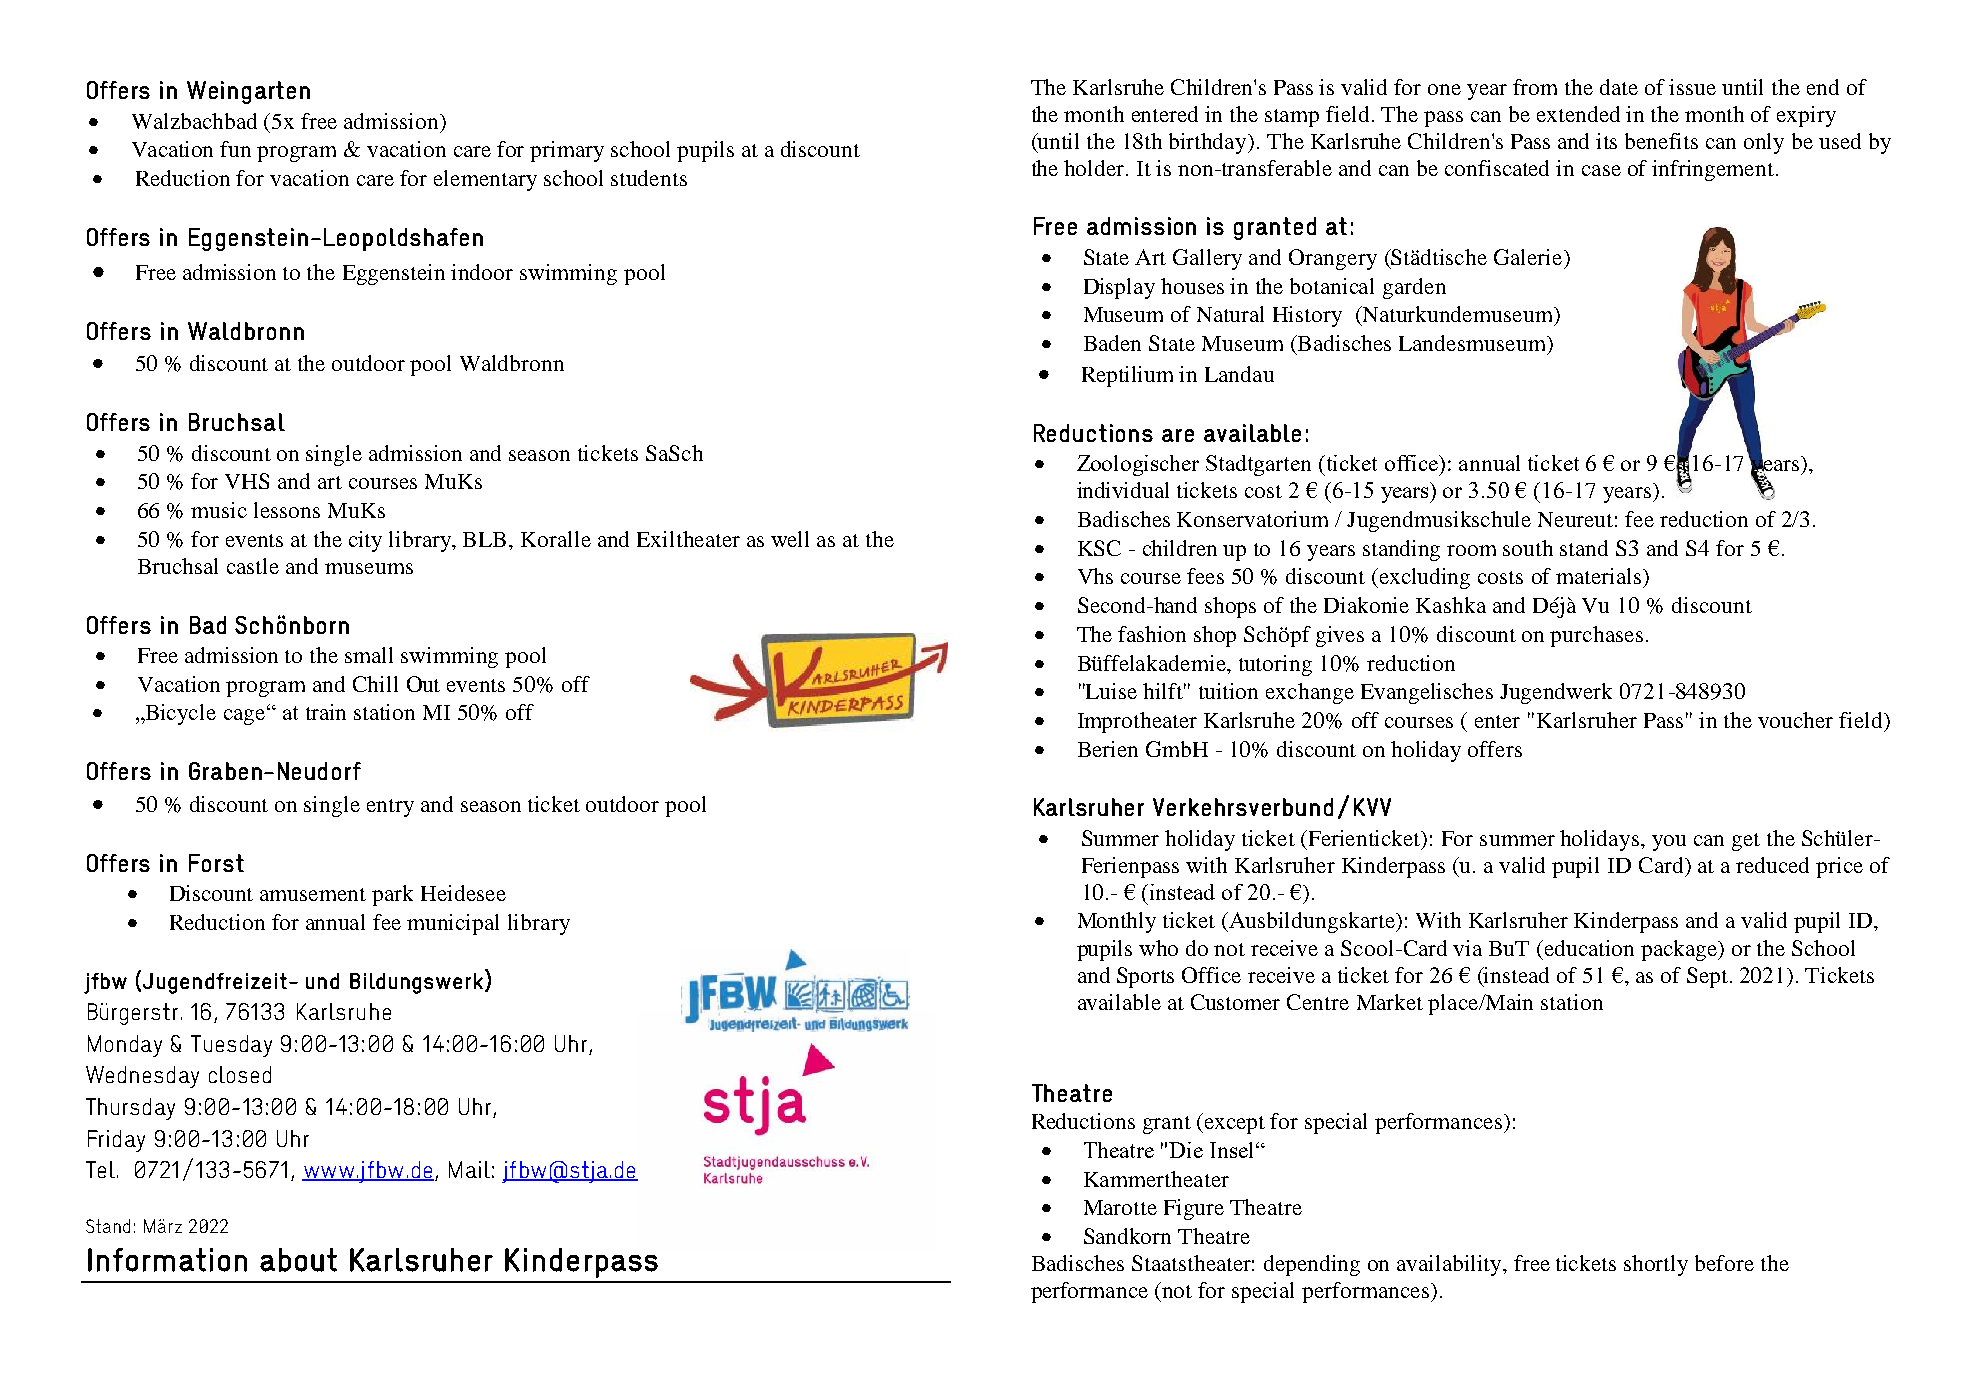 The height and width of the screenshot is (1398, 1978). Describe the element at coordinates (1578, 114) in the screenshot. I see `extended` at that location.
